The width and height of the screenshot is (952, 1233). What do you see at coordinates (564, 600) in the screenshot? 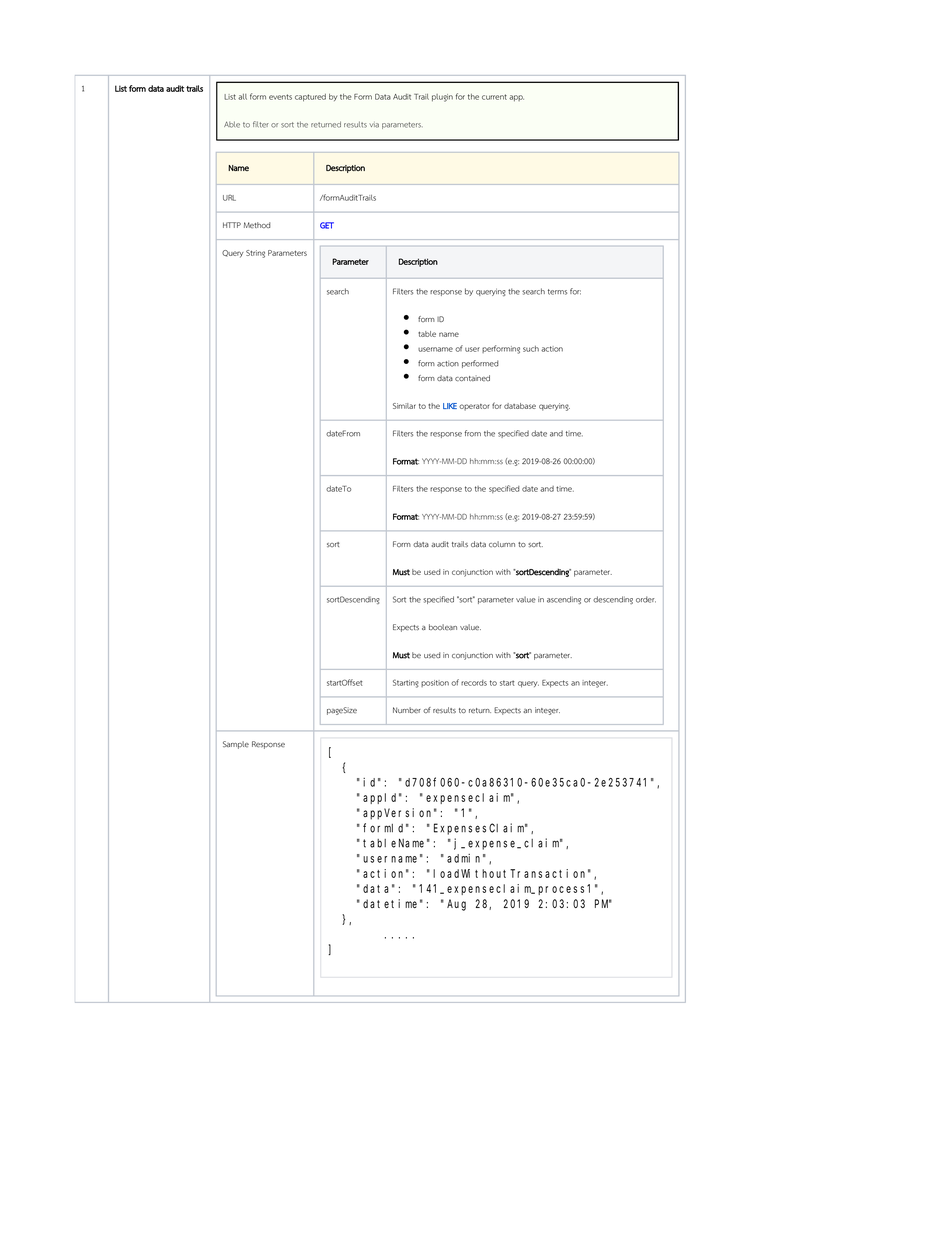
I see `ascending` at bounding box center [564, 600].
